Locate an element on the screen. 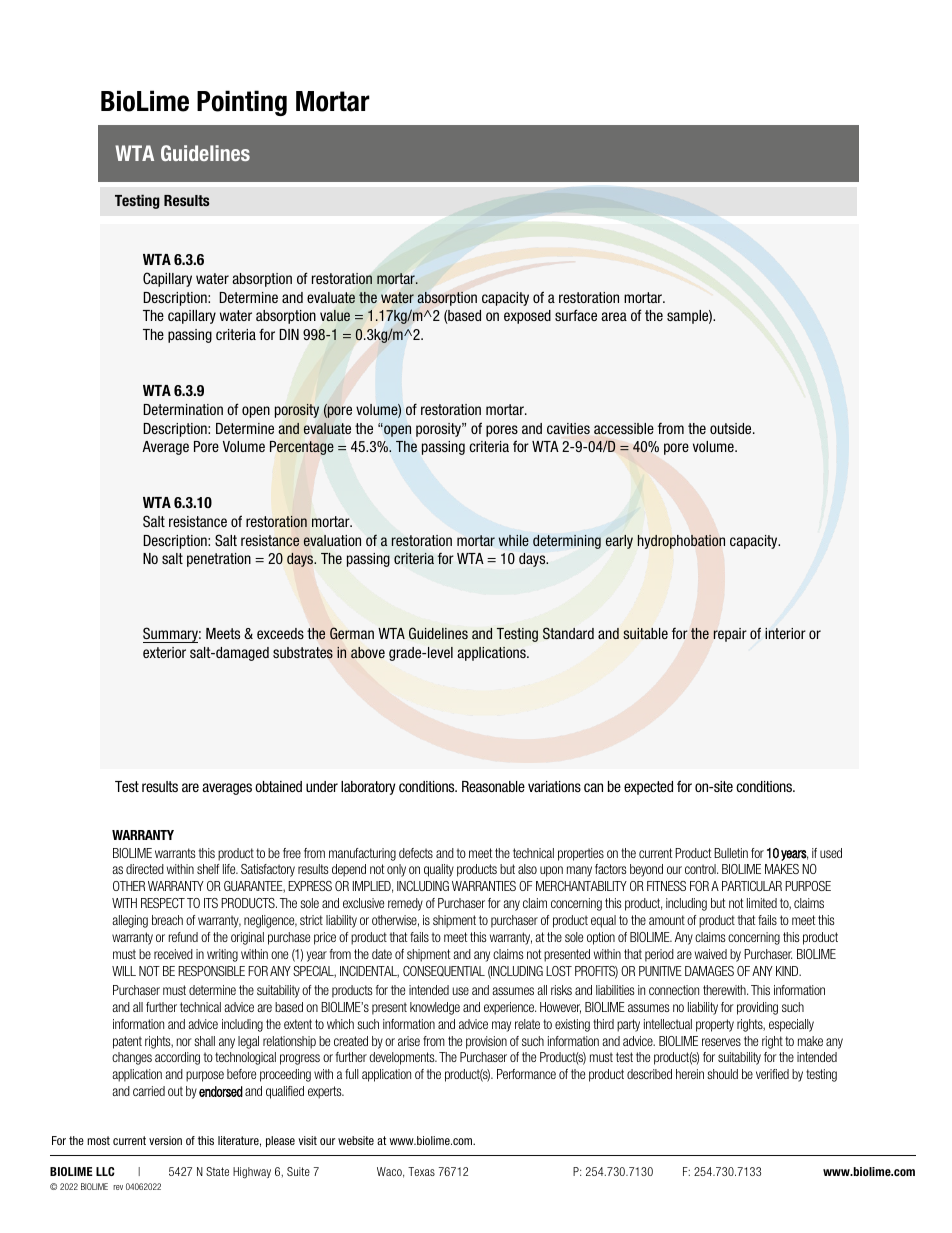  area is located at coordinates (614, 316).
